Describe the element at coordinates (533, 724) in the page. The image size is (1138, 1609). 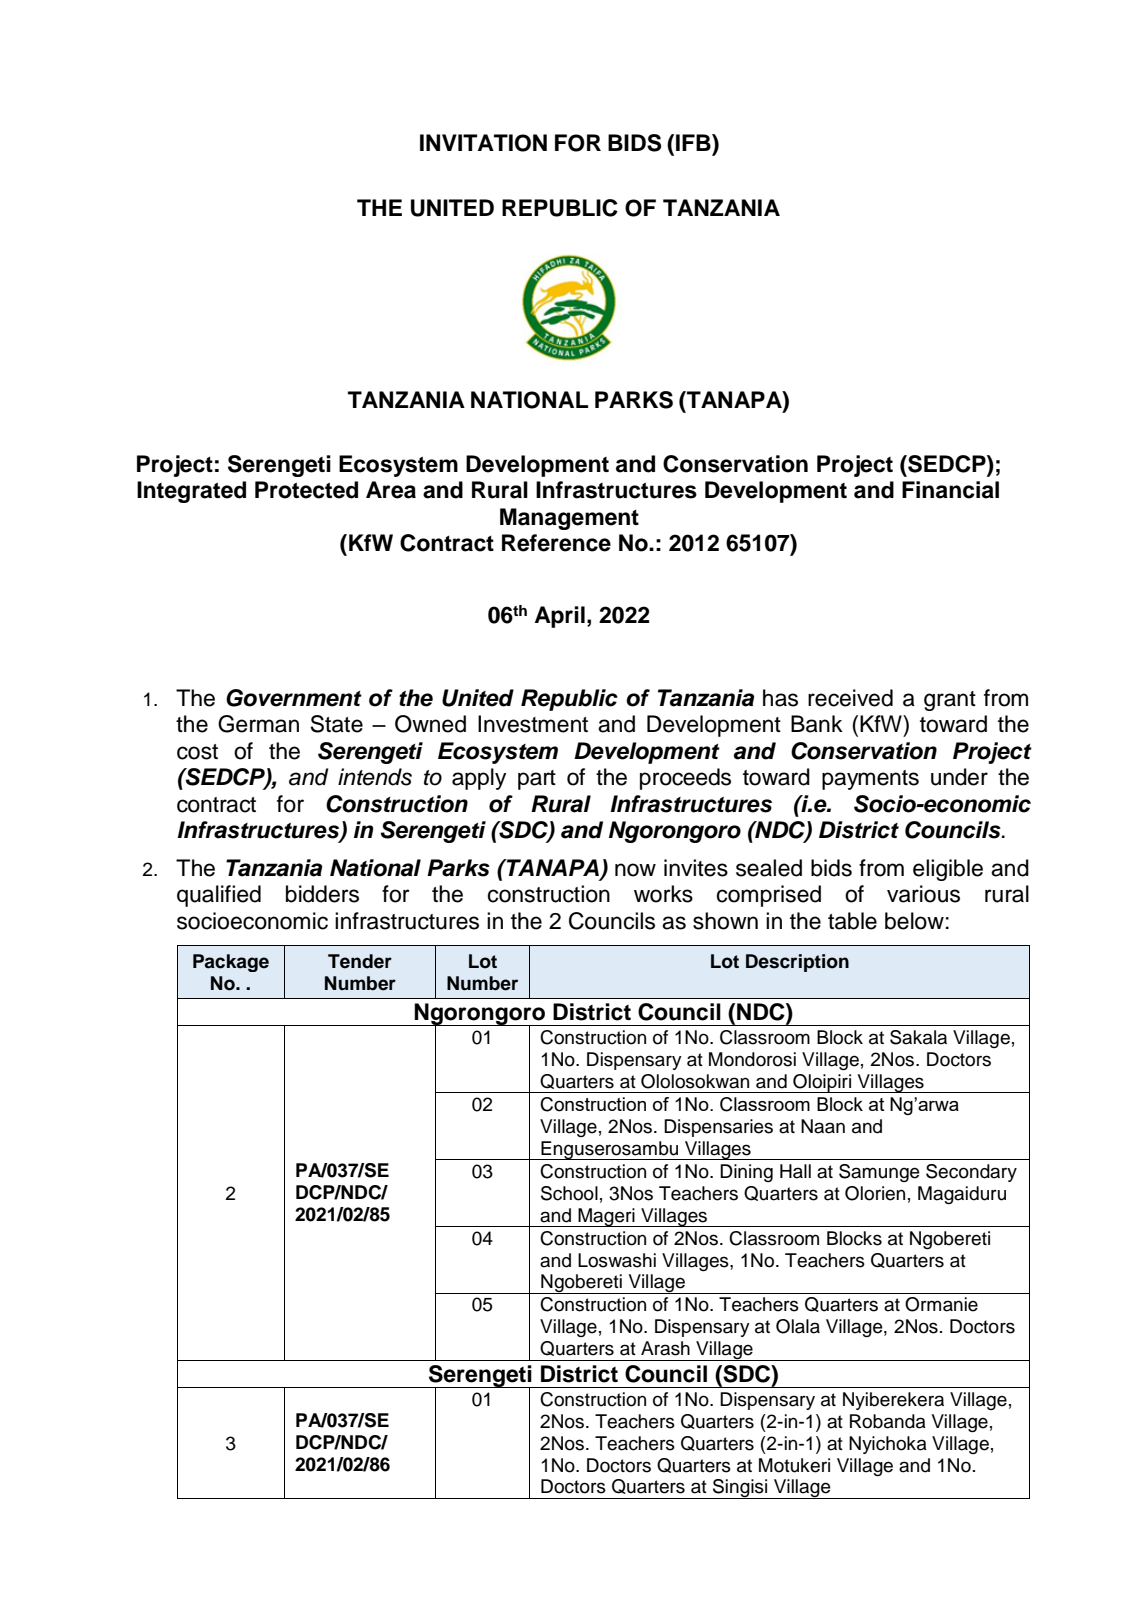
I see `Investment` at that location.
